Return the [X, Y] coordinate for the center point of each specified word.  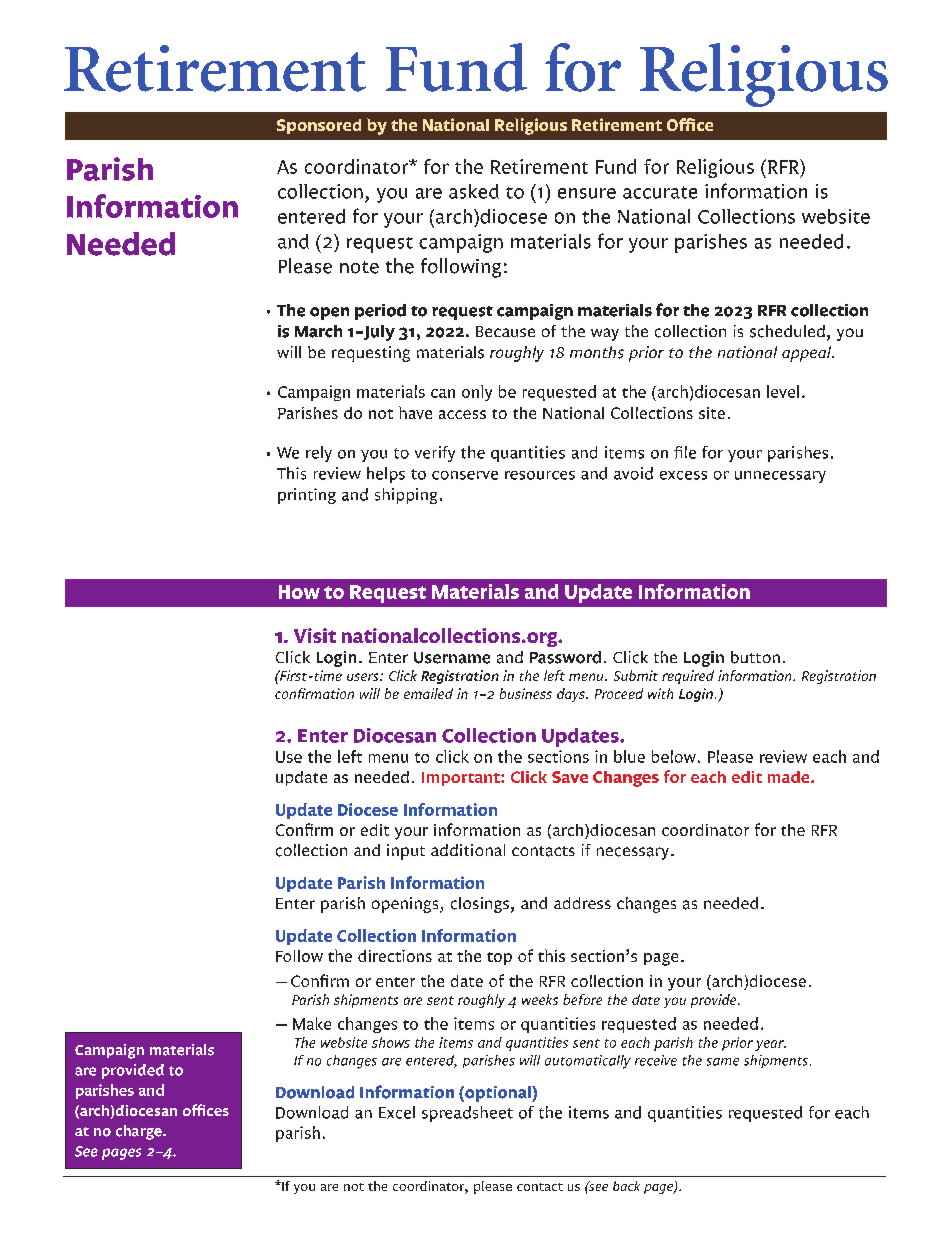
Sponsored [319, 126]
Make [312, 1023]
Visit [315, 635]
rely [319, 454]
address [582, 903]
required [688, 677]
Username [452, 658]
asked [474, 191]
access [462, 414]
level [783, 391]
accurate [660, 192]
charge [140, 1132]
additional [468, 850]
